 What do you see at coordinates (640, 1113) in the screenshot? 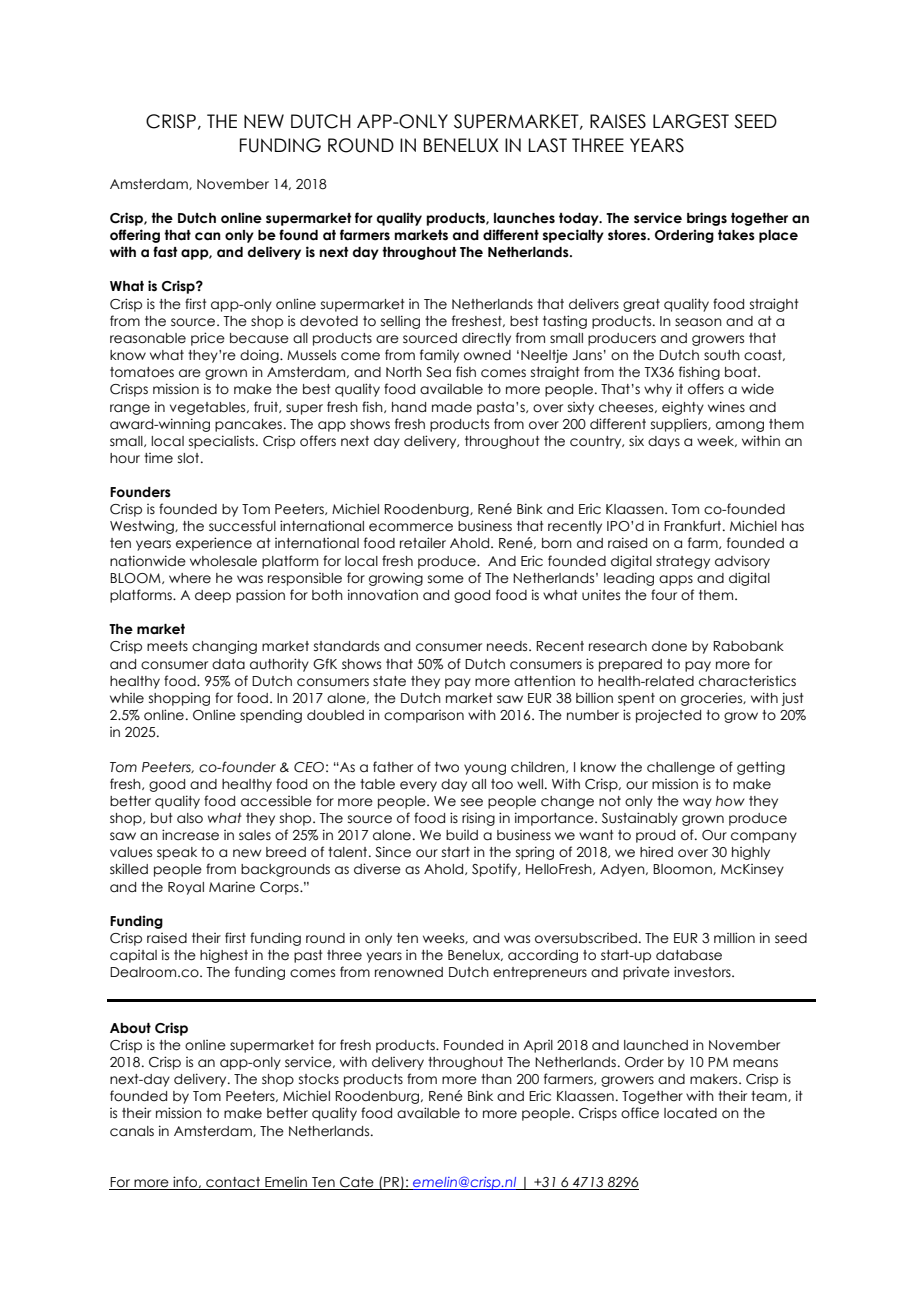
I see `office` at bounding box center [640, 1113].
